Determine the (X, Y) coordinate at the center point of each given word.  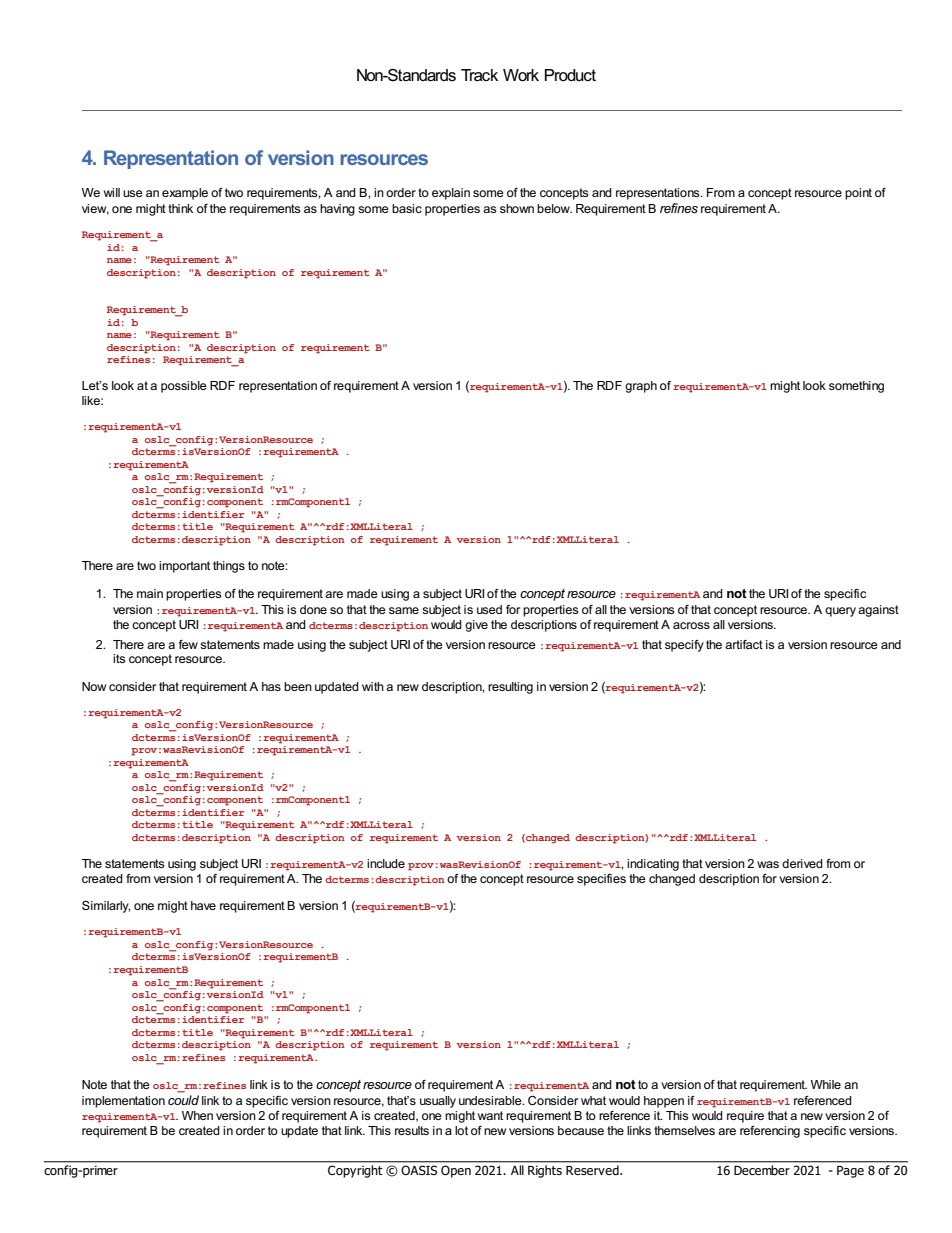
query (840, 612)
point (858, 194)
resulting (510, 688)
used (489, 609)
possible (184, 387)
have (203, 905)
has (271, 686)
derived (802, 863)
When (197, 1115)
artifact (744, 644)
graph (641, 387)
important (184, 567)
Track (479, 75)
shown (517, 208)
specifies (601, 880)
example (185, 194)
